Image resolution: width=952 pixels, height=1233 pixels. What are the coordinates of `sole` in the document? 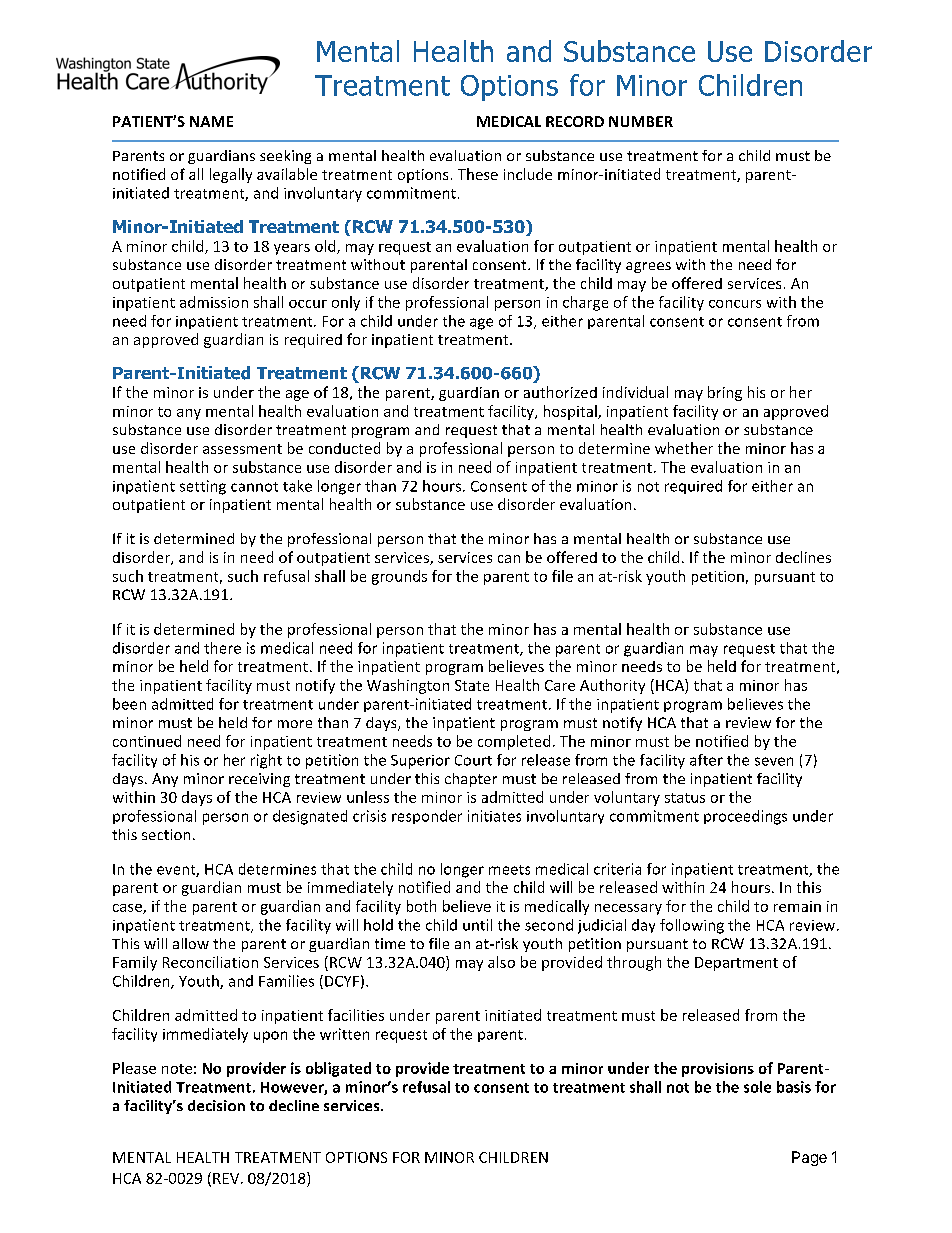 It's located at (757, 1087).
